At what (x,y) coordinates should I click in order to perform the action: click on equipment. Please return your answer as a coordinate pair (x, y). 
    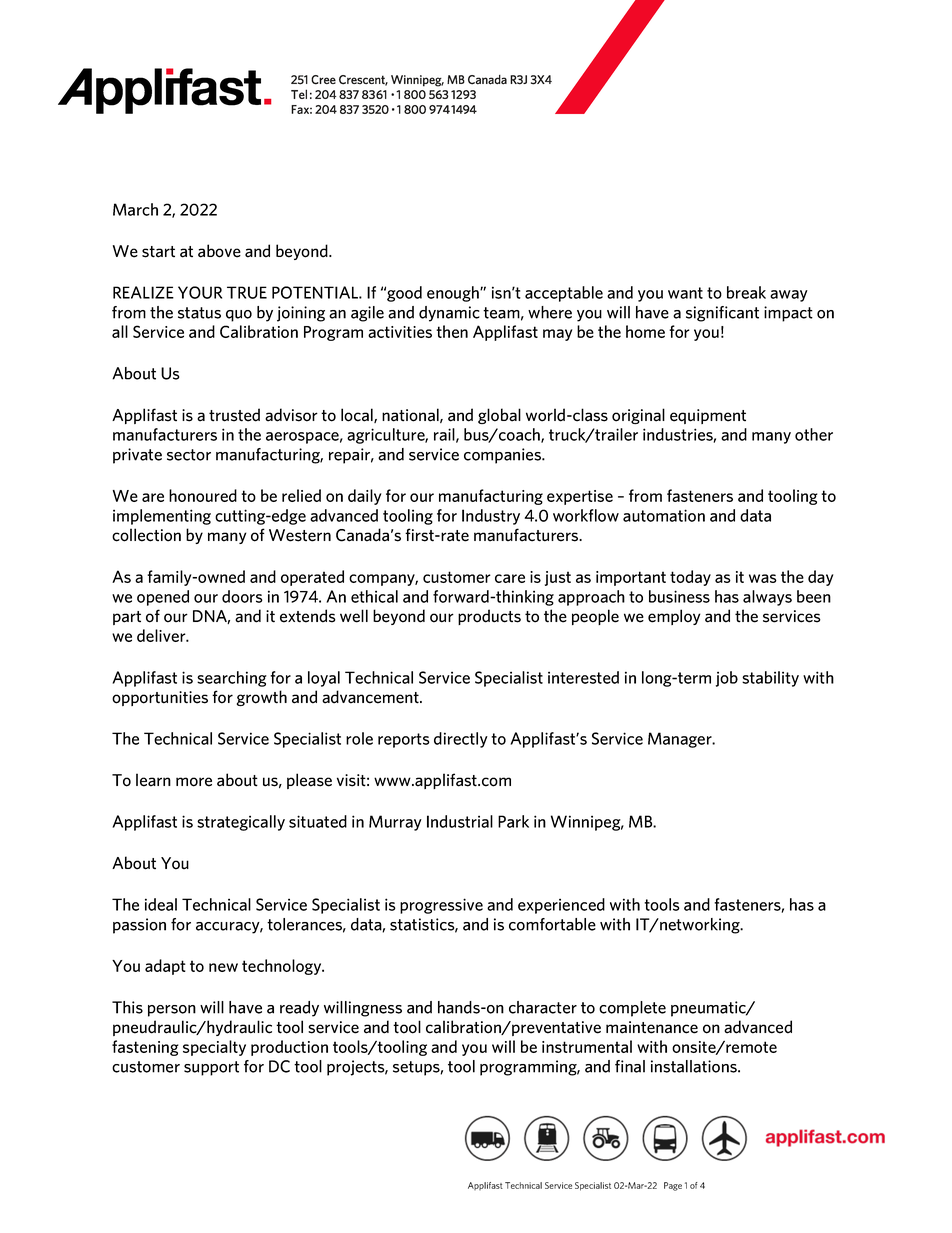
    Looking at the image, I should click on (708, 416).
